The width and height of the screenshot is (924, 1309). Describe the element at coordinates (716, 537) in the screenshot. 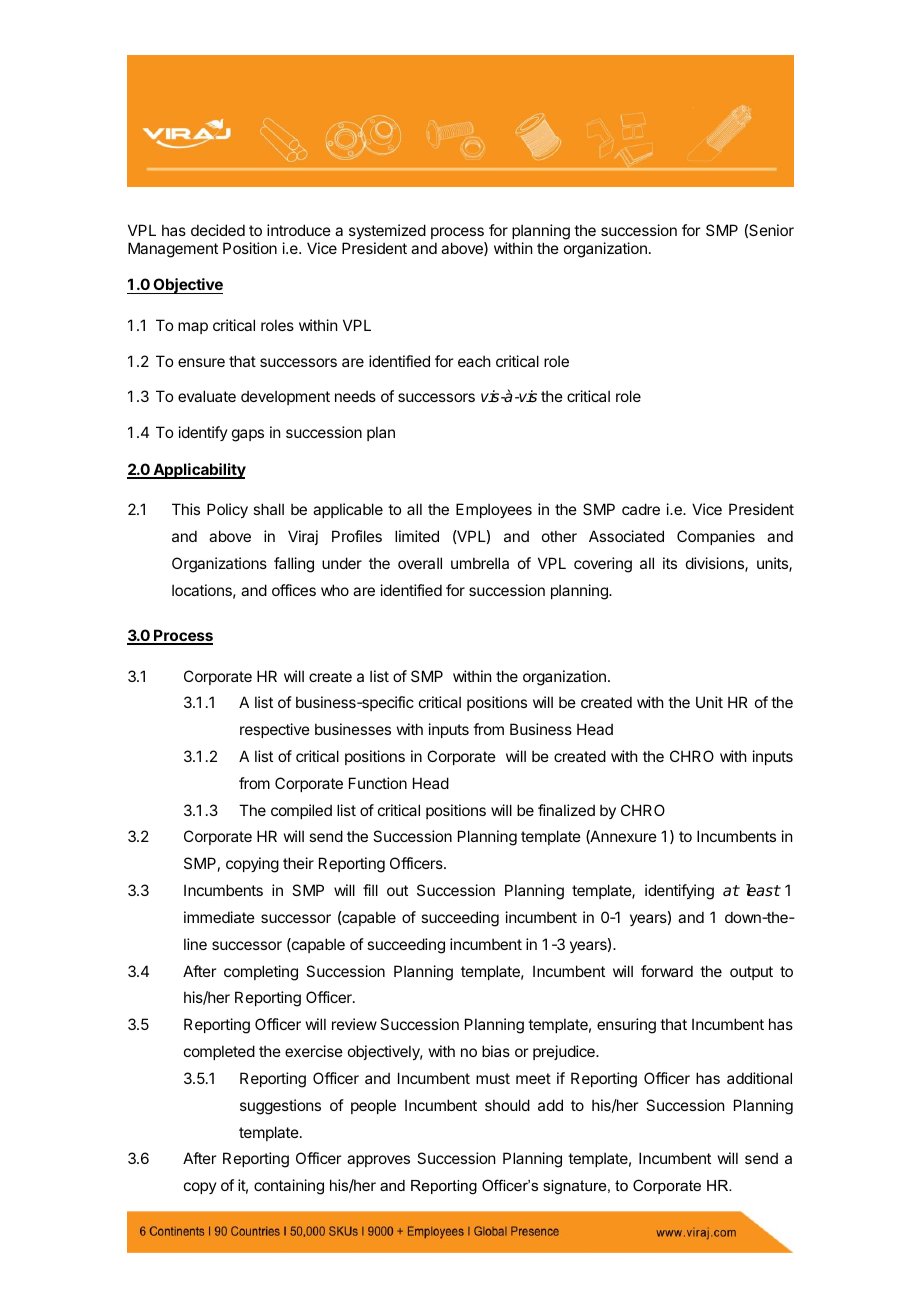

I see `Companies` at that location.
